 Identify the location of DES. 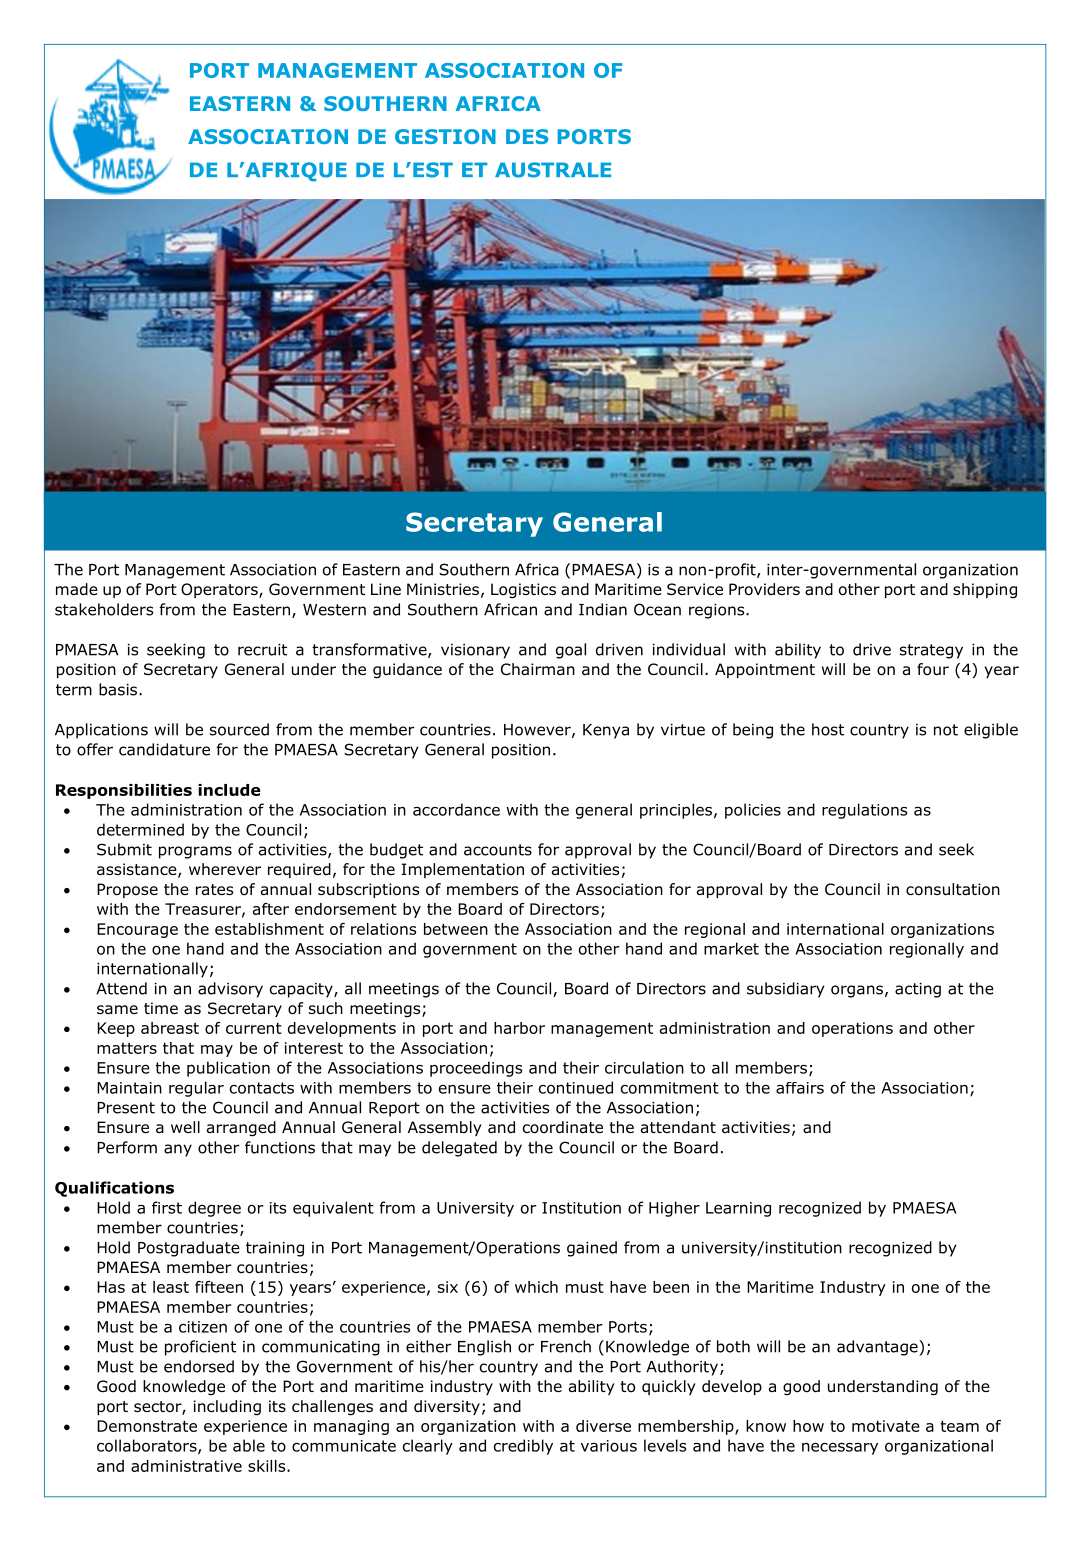
(527, 136).
